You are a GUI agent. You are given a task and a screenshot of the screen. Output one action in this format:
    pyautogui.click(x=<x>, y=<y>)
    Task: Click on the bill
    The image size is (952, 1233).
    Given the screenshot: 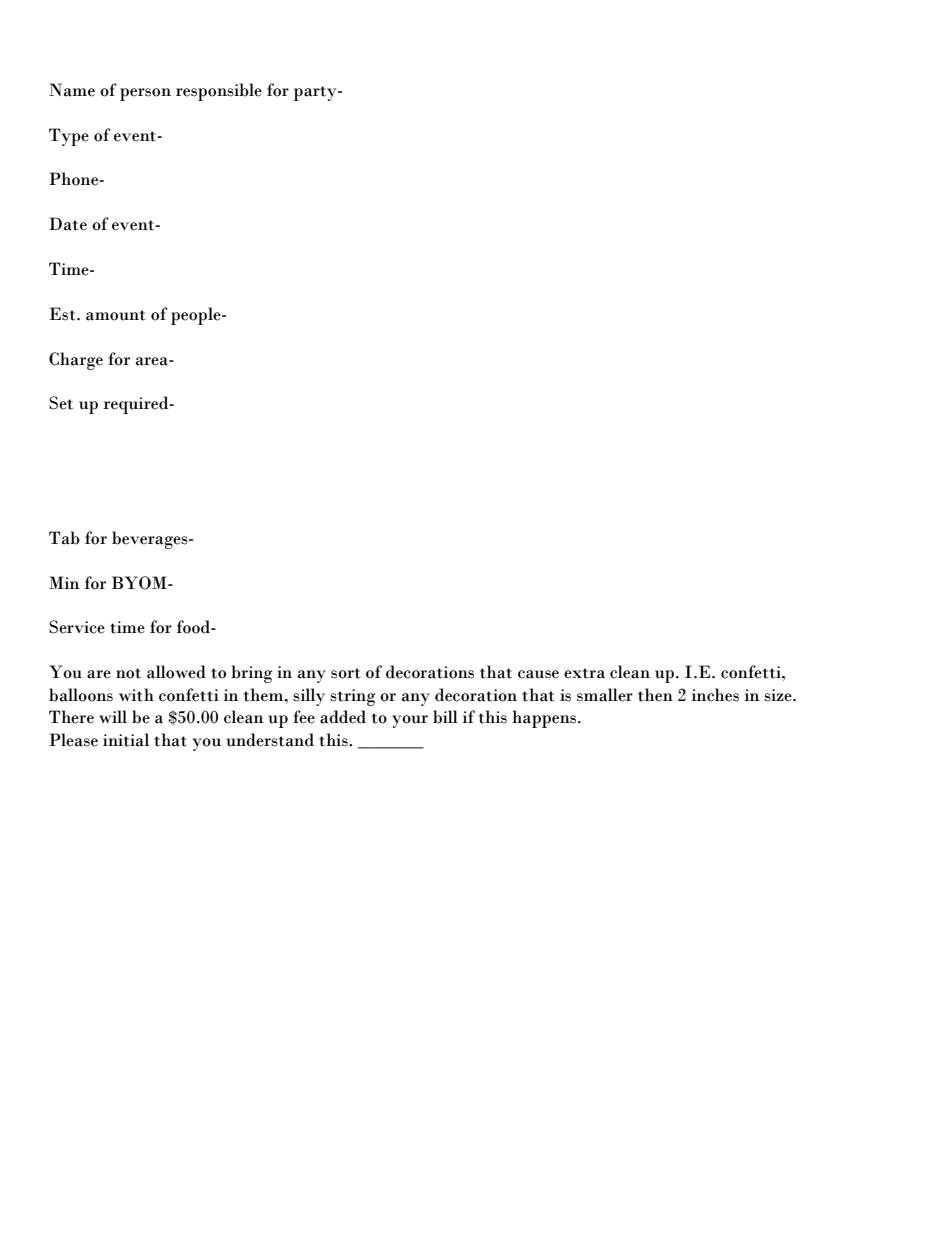 What is the action you would take?
    pyautogui.click(x=445, y=717)
